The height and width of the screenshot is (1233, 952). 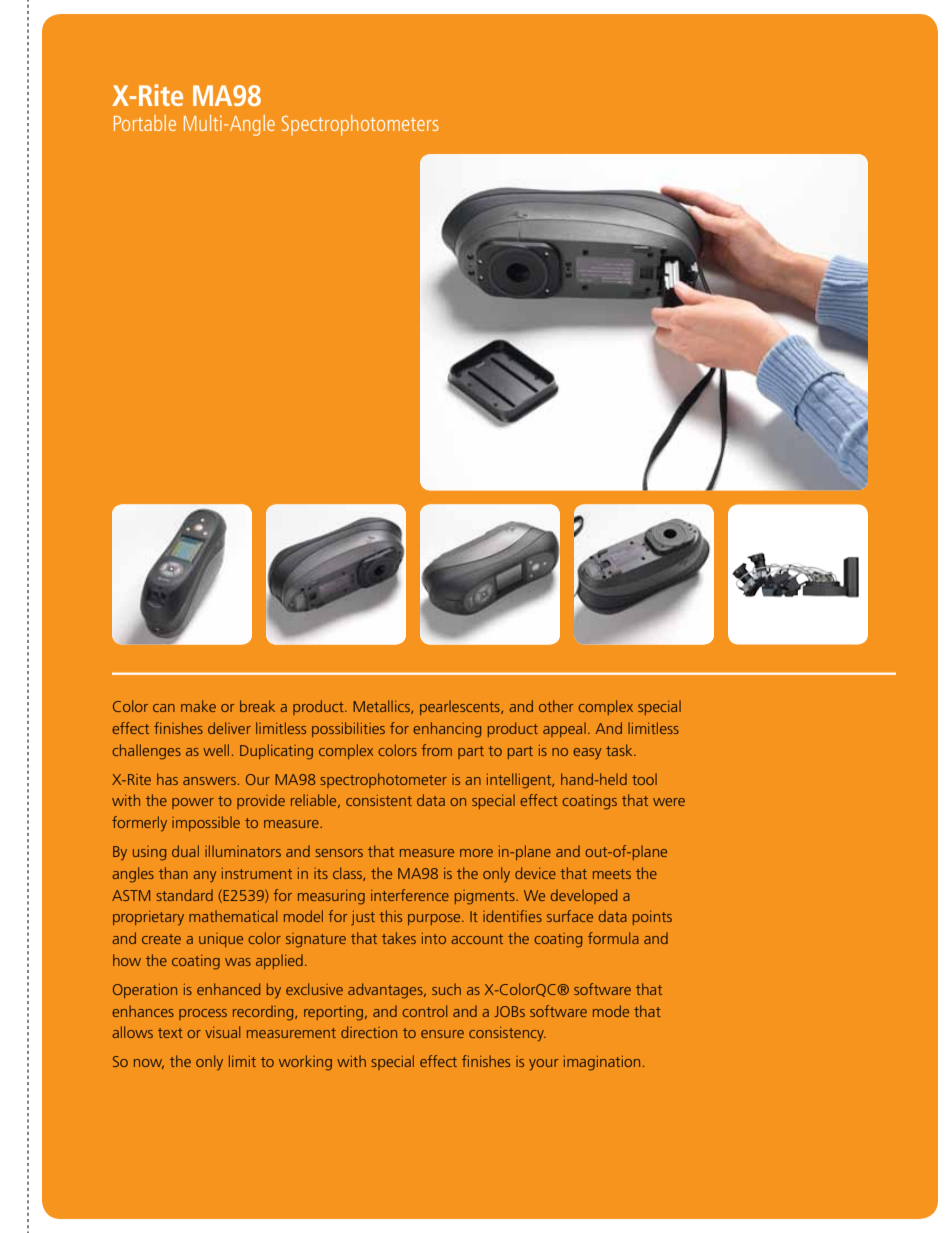 I want to click on appeal, so click(x=564, y=729).
